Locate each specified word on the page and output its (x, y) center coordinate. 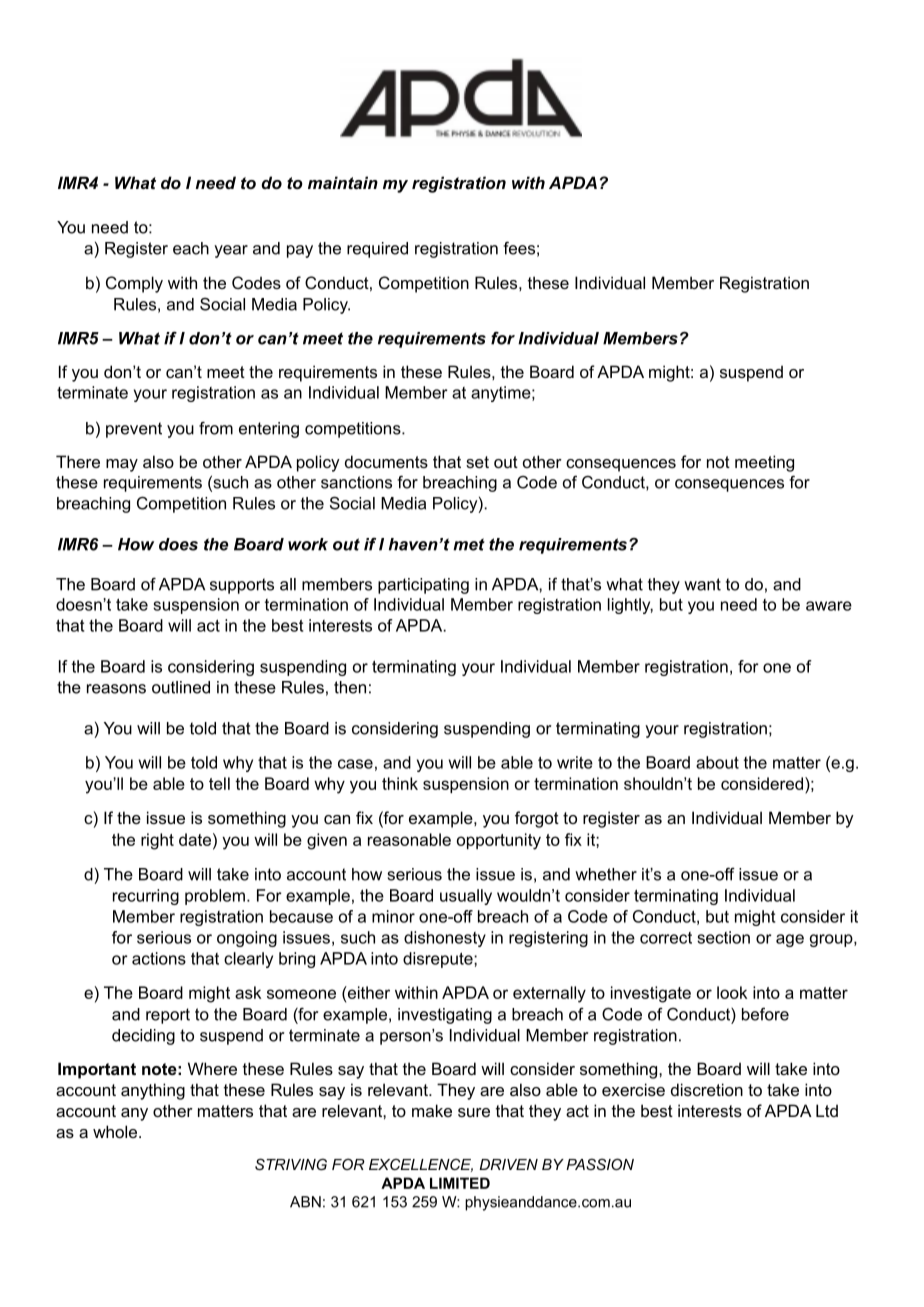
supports (242, 586)
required (377, 250)
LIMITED (460, 1183)
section (723, 937)
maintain (343, 182)
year (231, 251)
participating (423, 586)
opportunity (499, 841)
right (157, 841)
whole (116, 1131)
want (702, 584)
